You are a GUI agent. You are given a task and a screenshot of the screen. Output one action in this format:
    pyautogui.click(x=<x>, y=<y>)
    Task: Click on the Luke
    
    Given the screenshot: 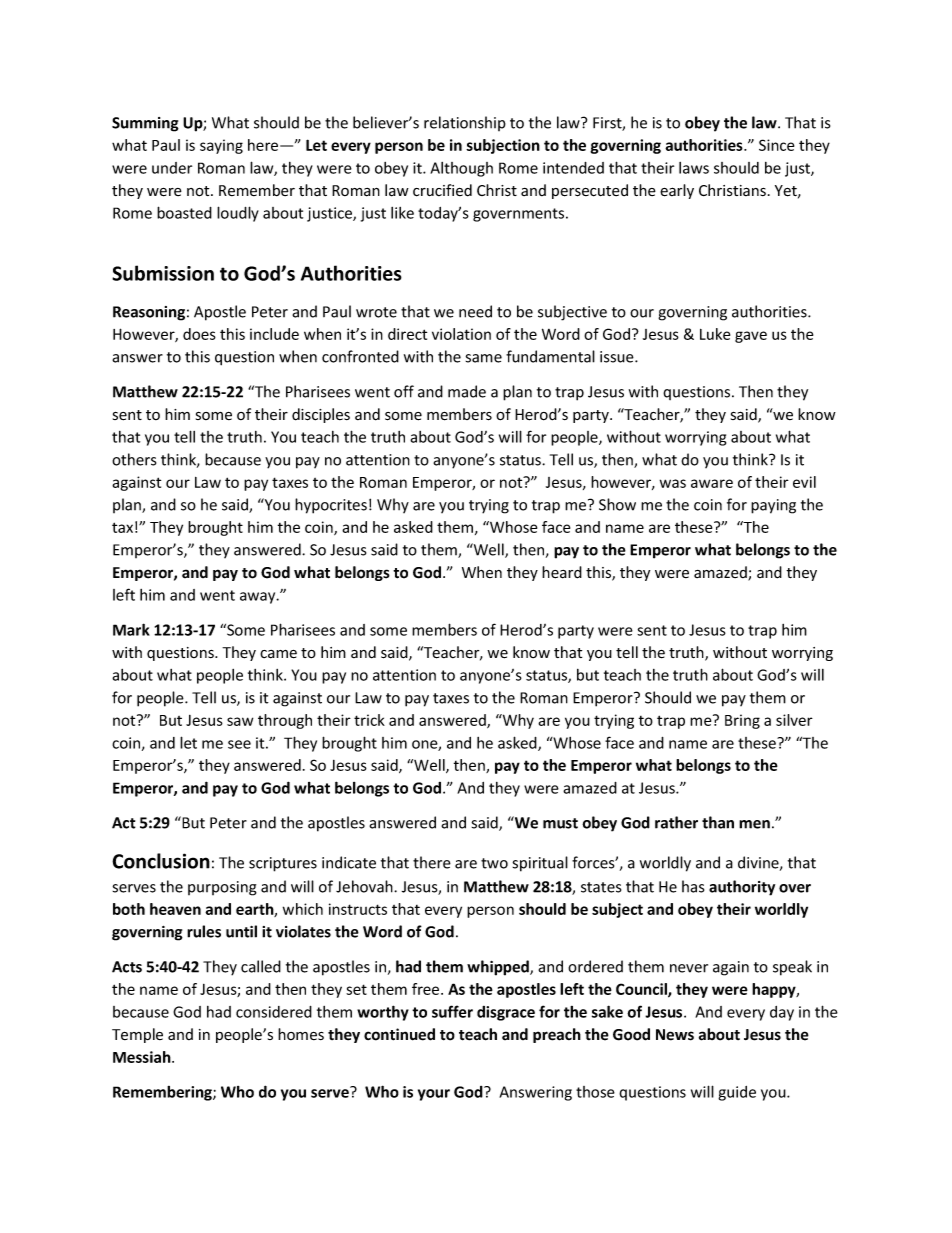 What is the action you would take?
    pyautogui.click(x=715, y=334)
